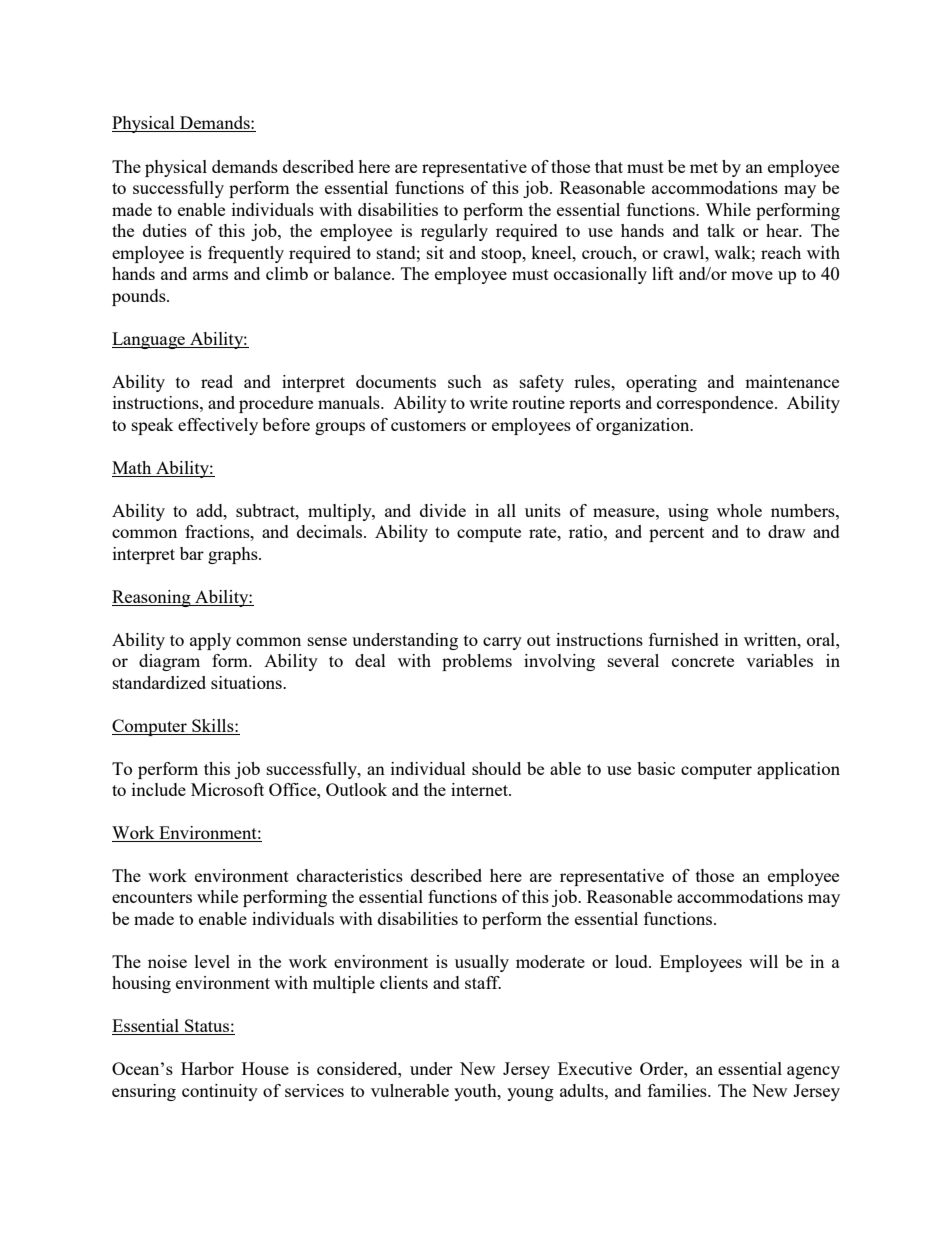 The height and width of the image is (1233, 952). Describe the element at coordinates (798, 770) in the image. I see `application` at that location.
